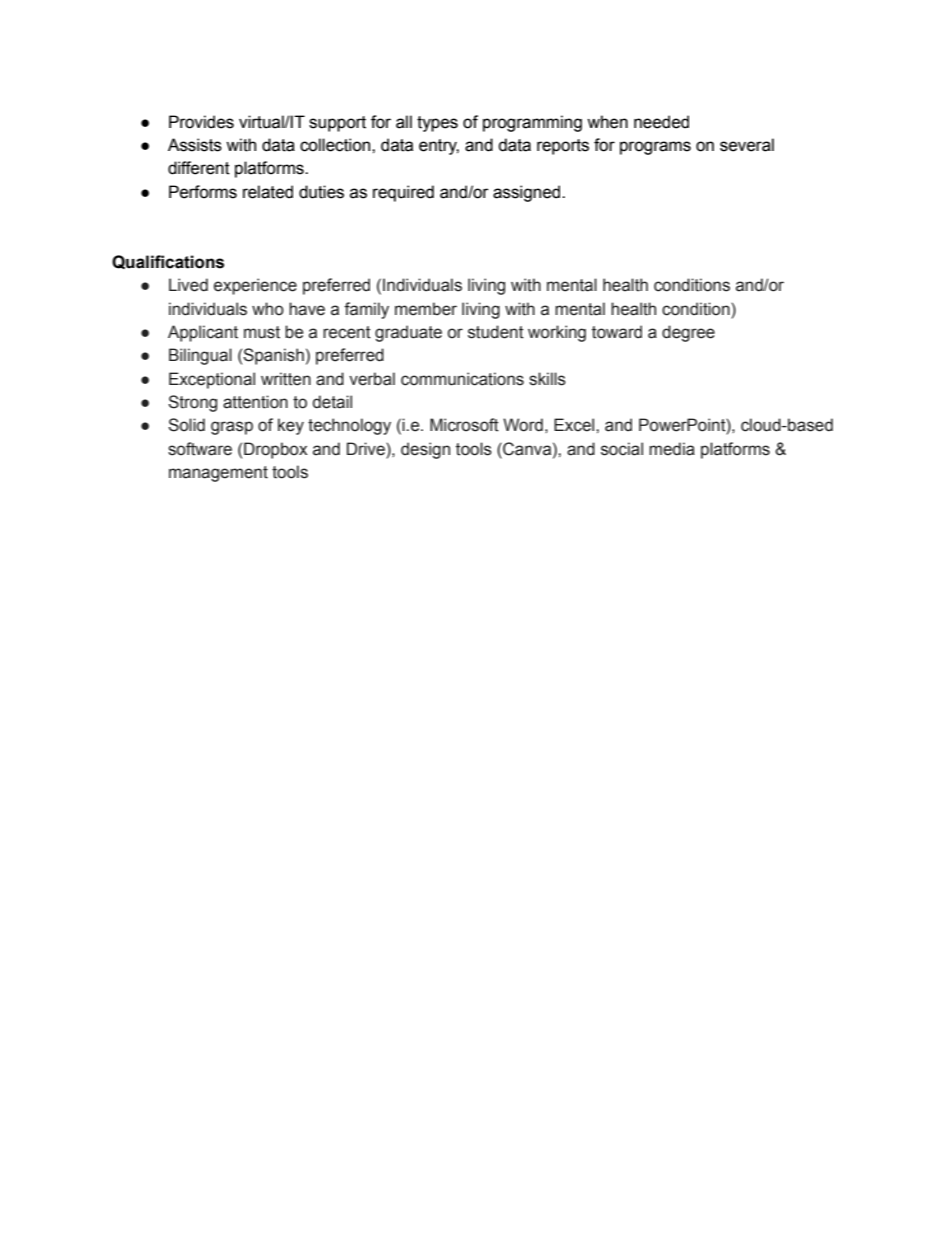 This page has width=952, height=1233. Describe the element at coordinates (661, 122) in the page. I see `needed` at that location.
